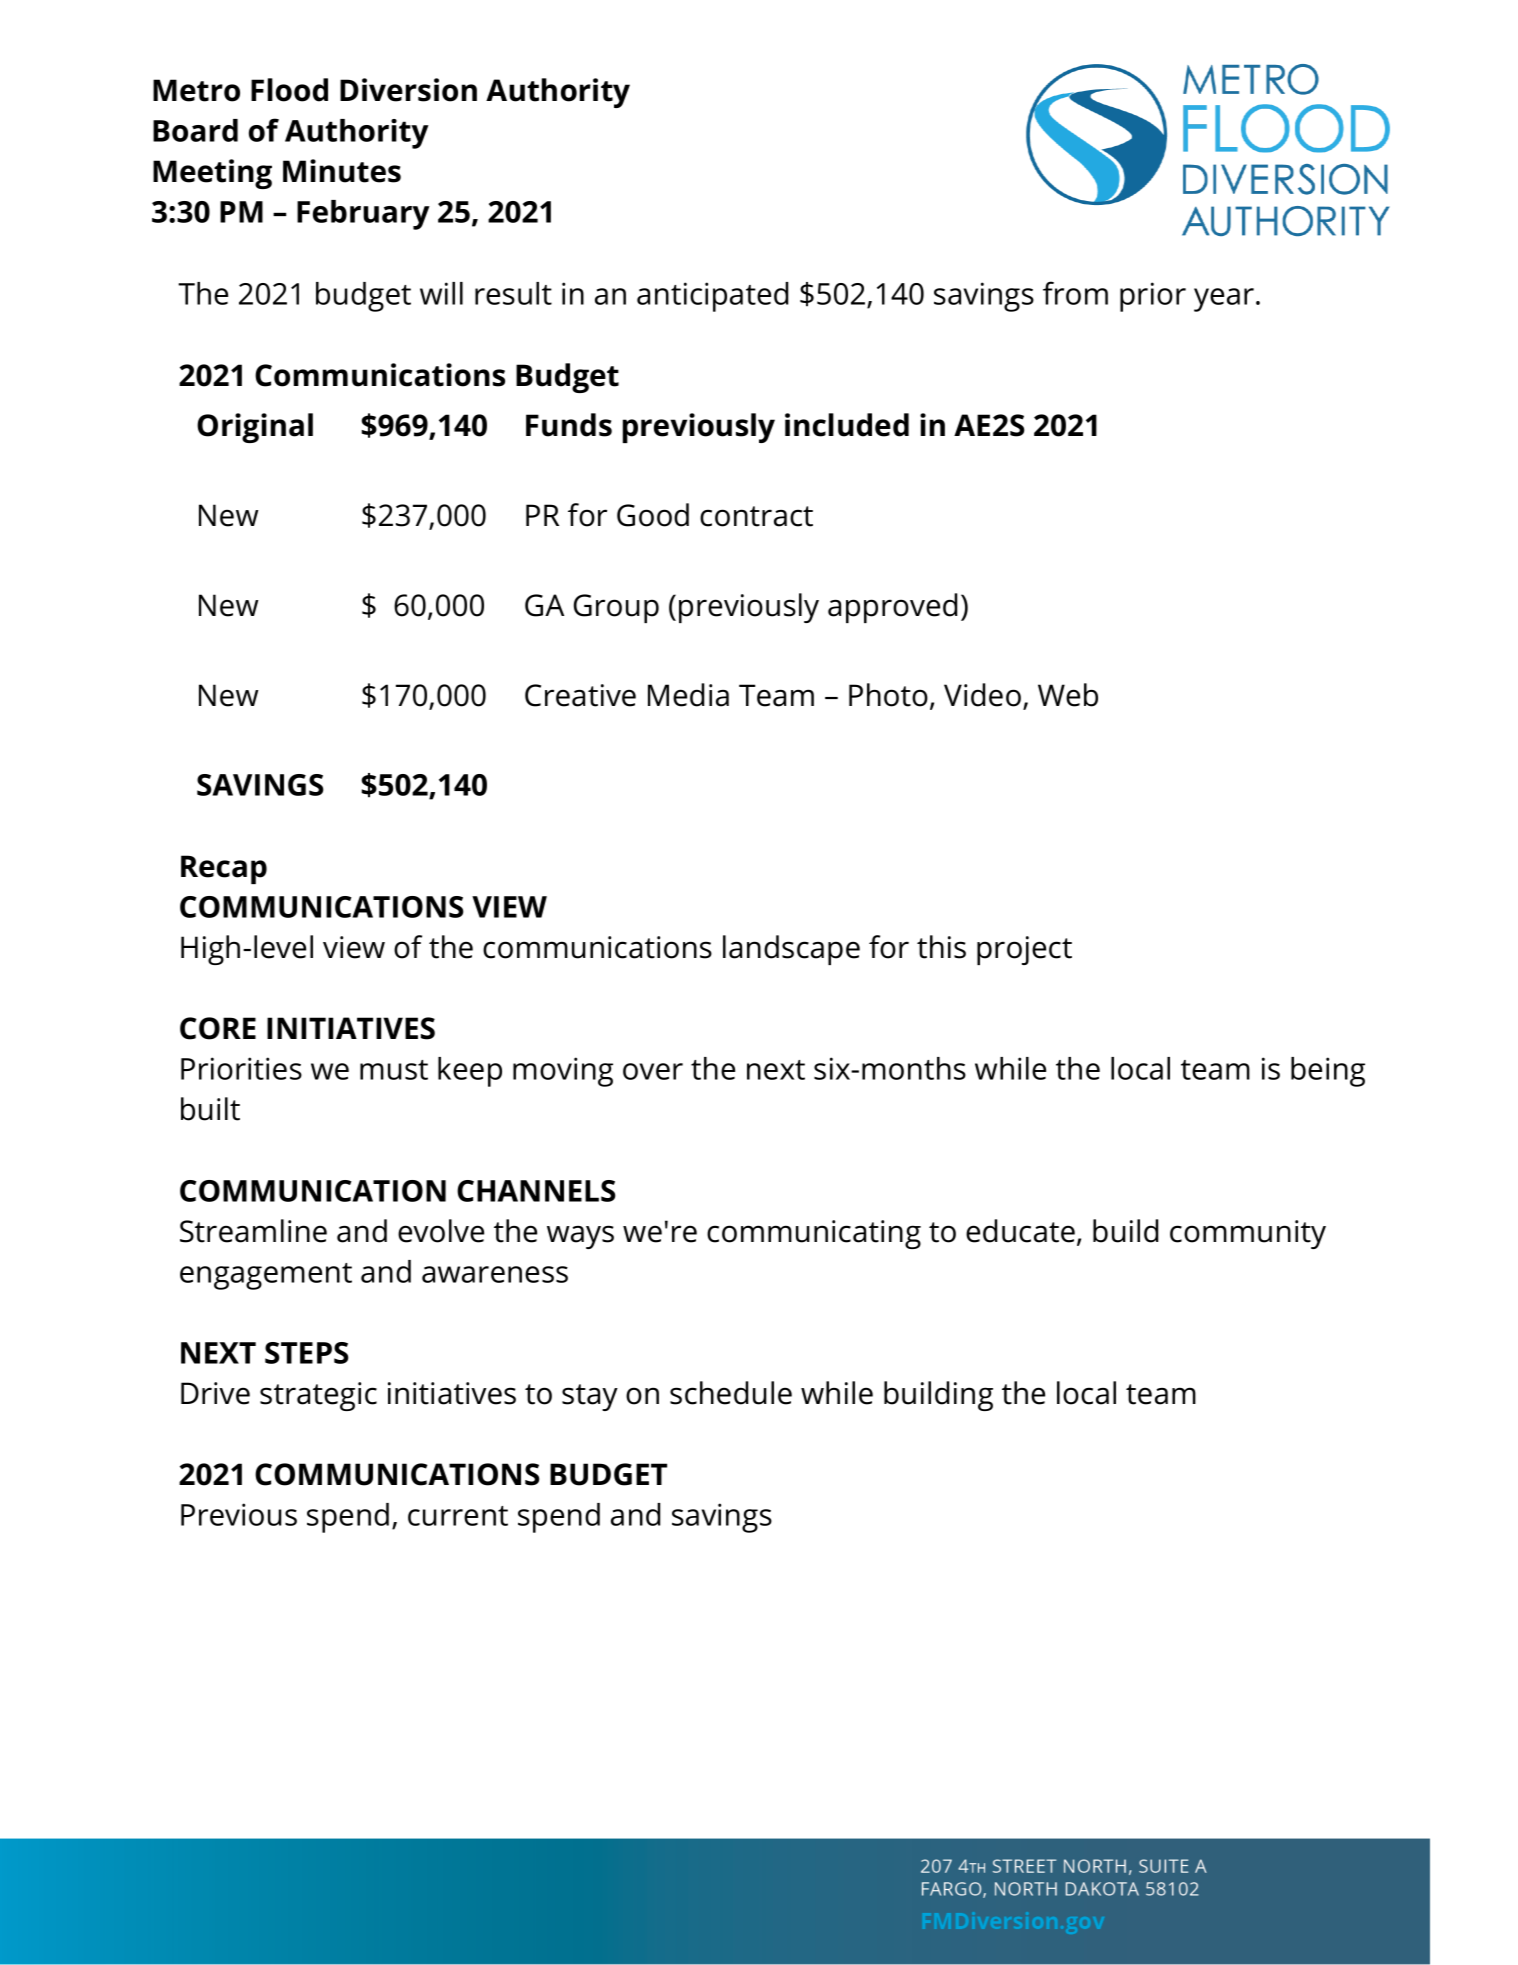 The image size is (1518, 1965). I want to click on Web, so click(1068, 695).
